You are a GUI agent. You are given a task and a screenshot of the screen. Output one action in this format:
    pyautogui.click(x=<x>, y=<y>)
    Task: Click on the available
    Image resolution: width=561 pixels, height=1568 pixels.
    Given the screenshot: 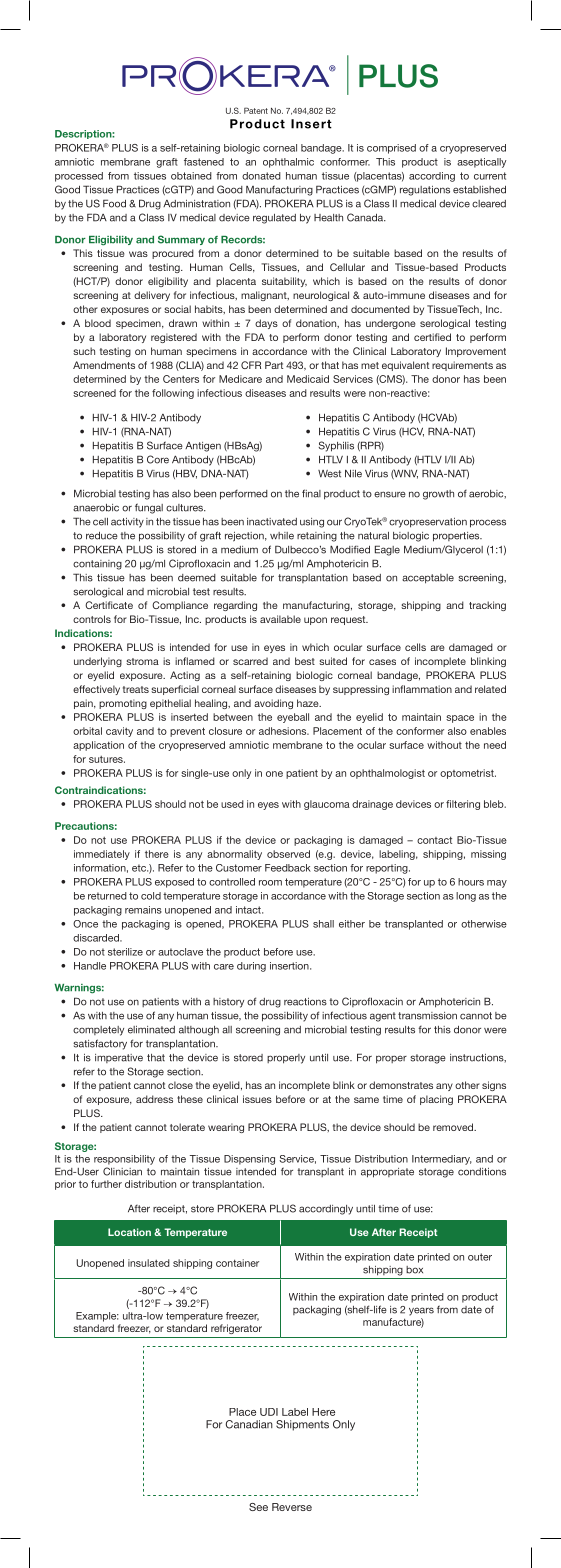 What is the action you would take?
    pyautogui.click(x=280, y=619)
